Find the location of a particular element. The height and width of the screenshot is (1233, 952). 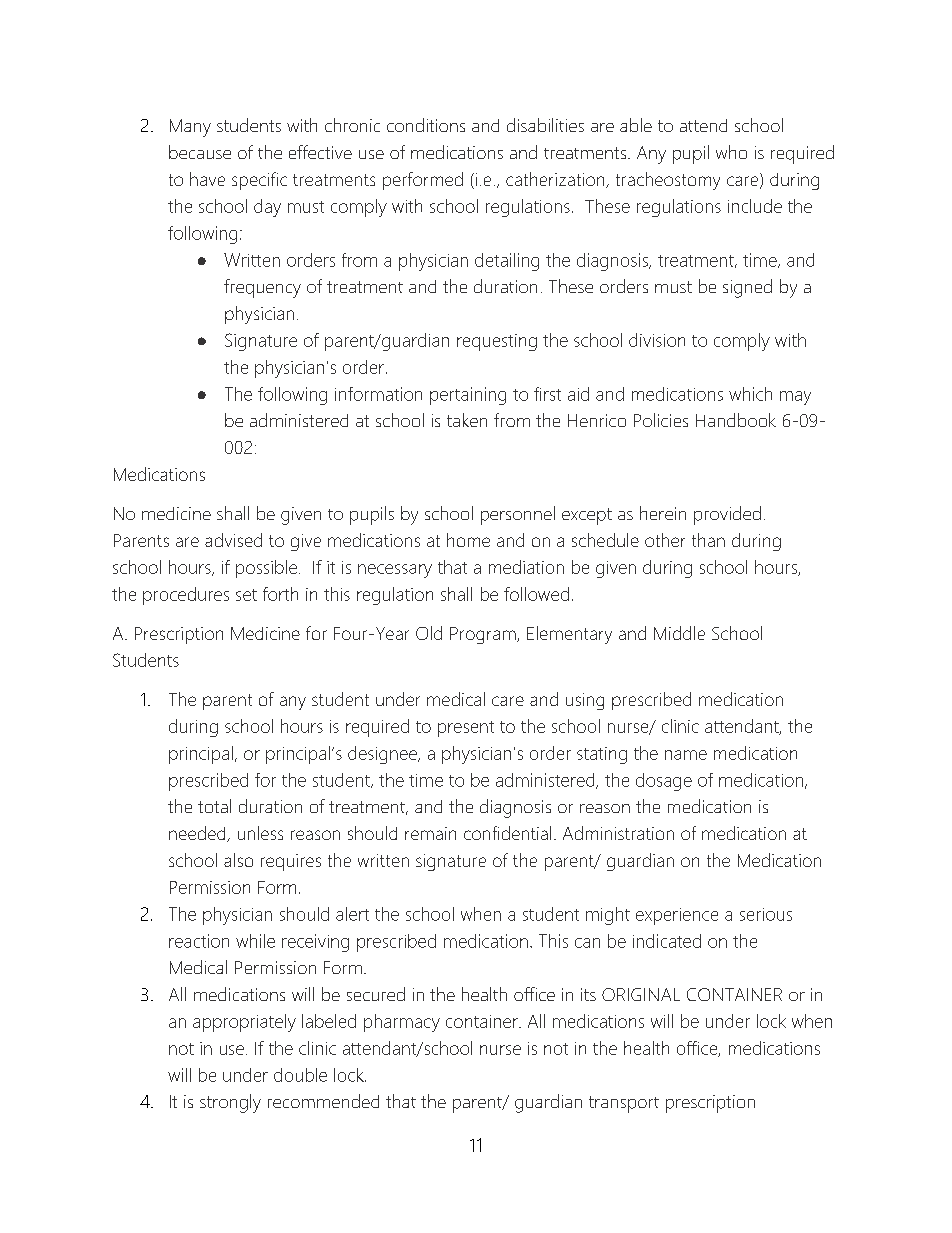

specific is located at coordinates (259, 181).
